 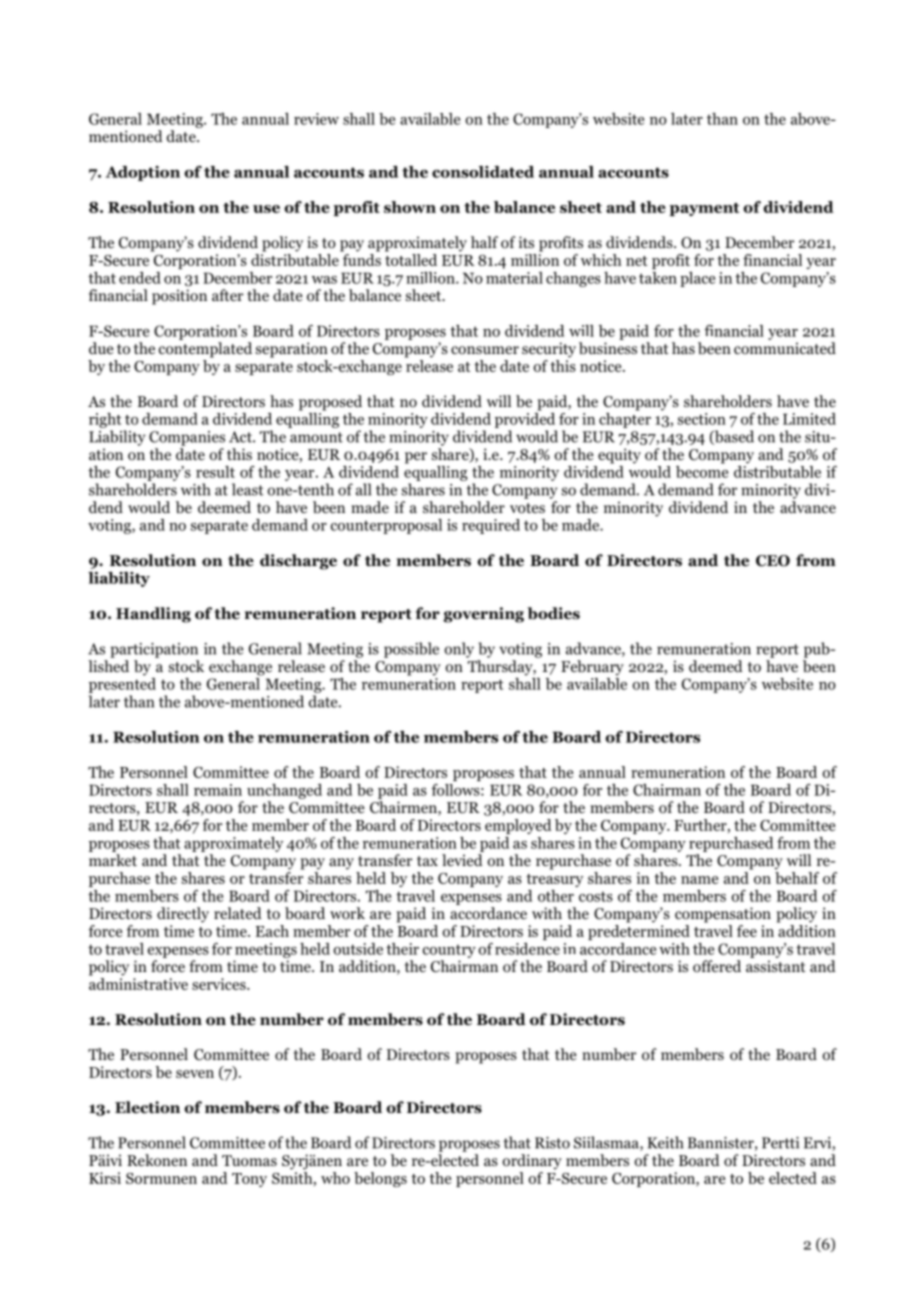 What do you see at coordinates (147, 1107) in the screenshot?
I see `Election` at bounding box center [147, 1107].
